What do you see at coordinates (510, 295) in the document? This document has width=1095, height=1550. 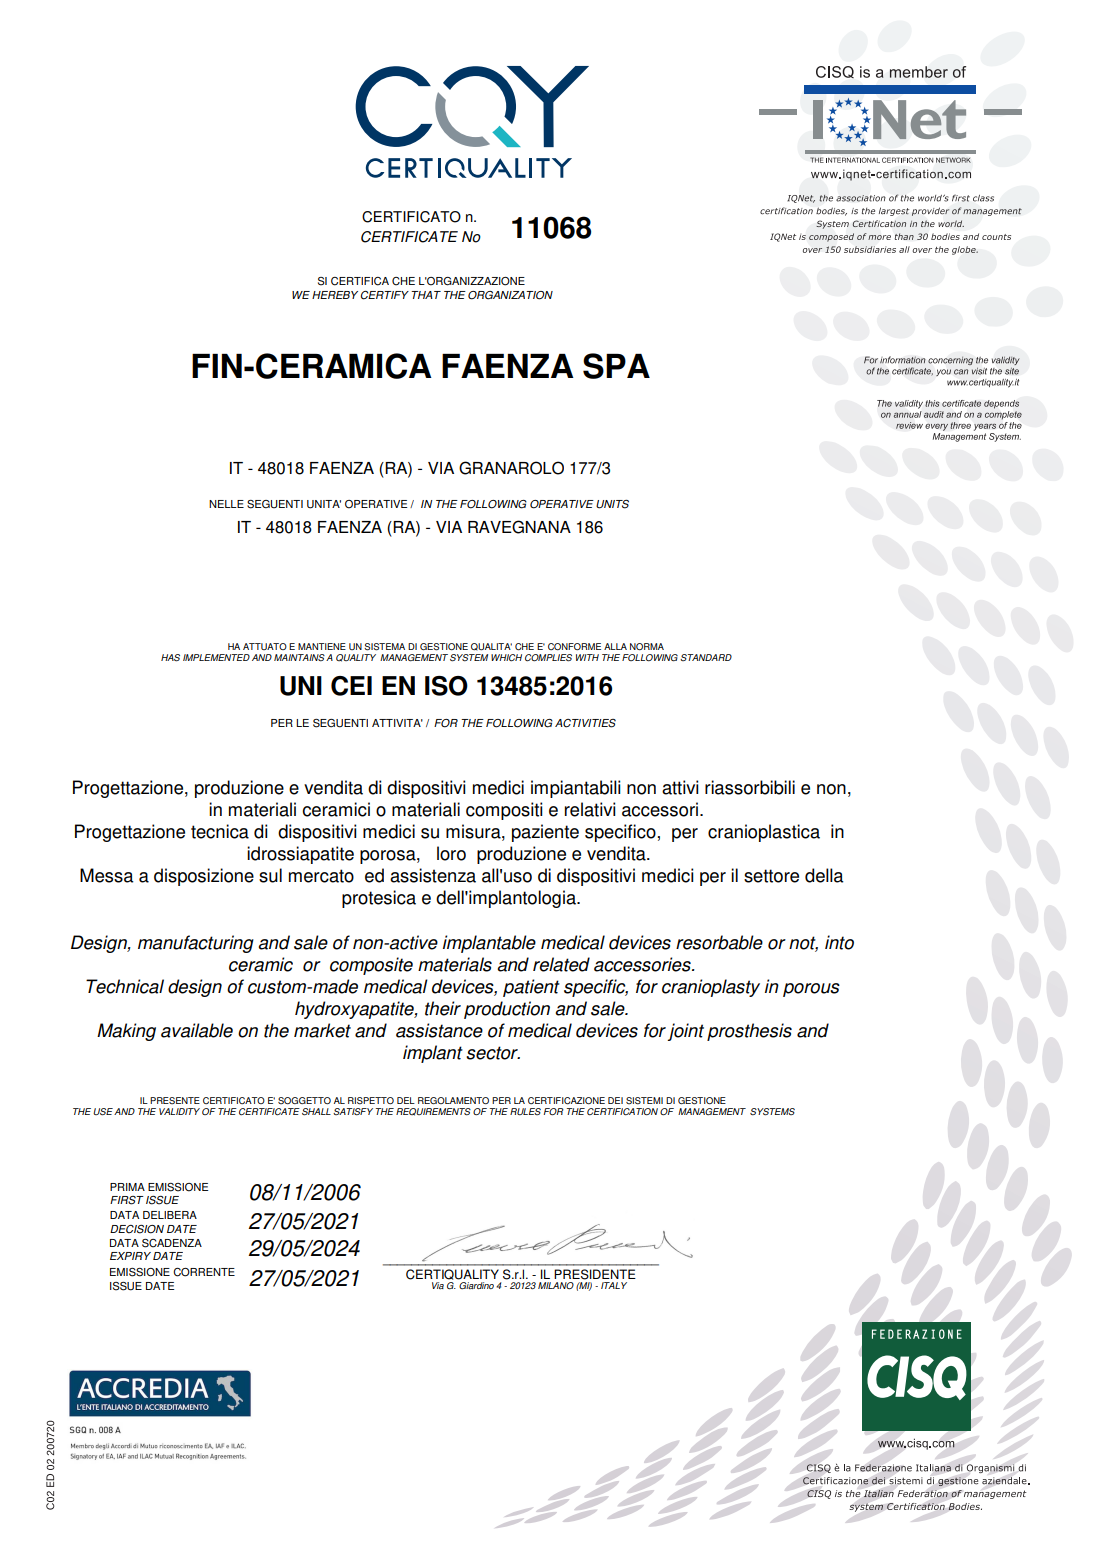 I see `ORGANIZATION` at bounding box center [510, 295].
